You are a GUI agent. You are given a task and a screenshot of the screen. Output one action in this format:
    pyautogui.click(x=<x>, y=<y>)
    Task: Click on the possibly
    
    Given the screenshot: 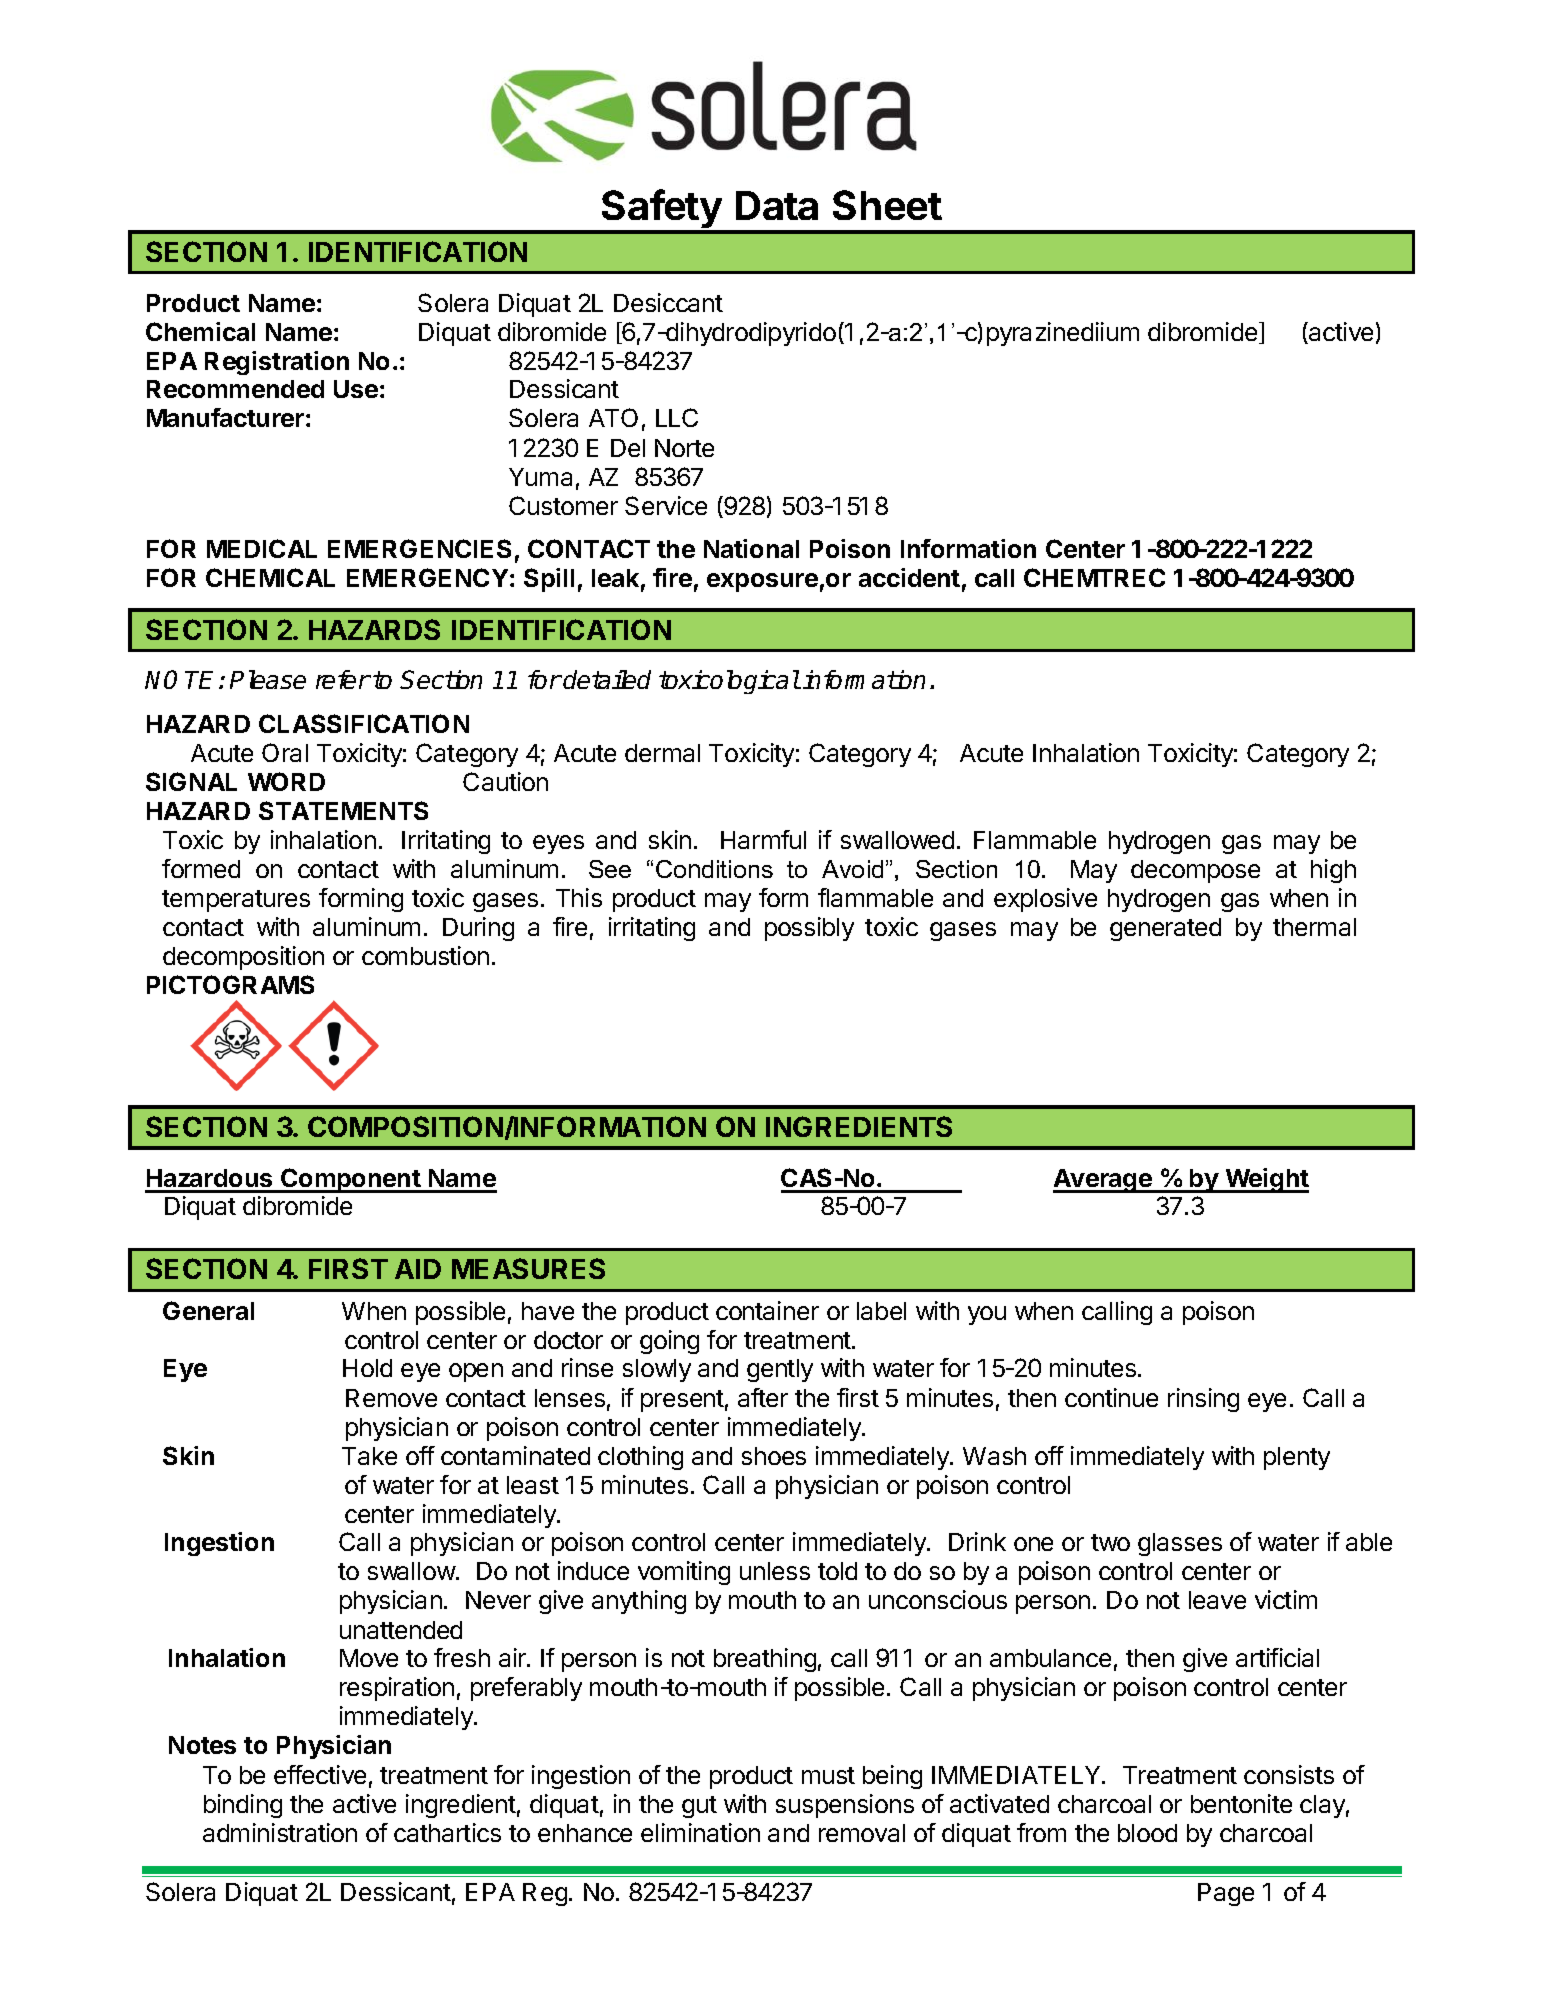 What is the action you would take?
    pyautogui.click(x=809, y=929)
